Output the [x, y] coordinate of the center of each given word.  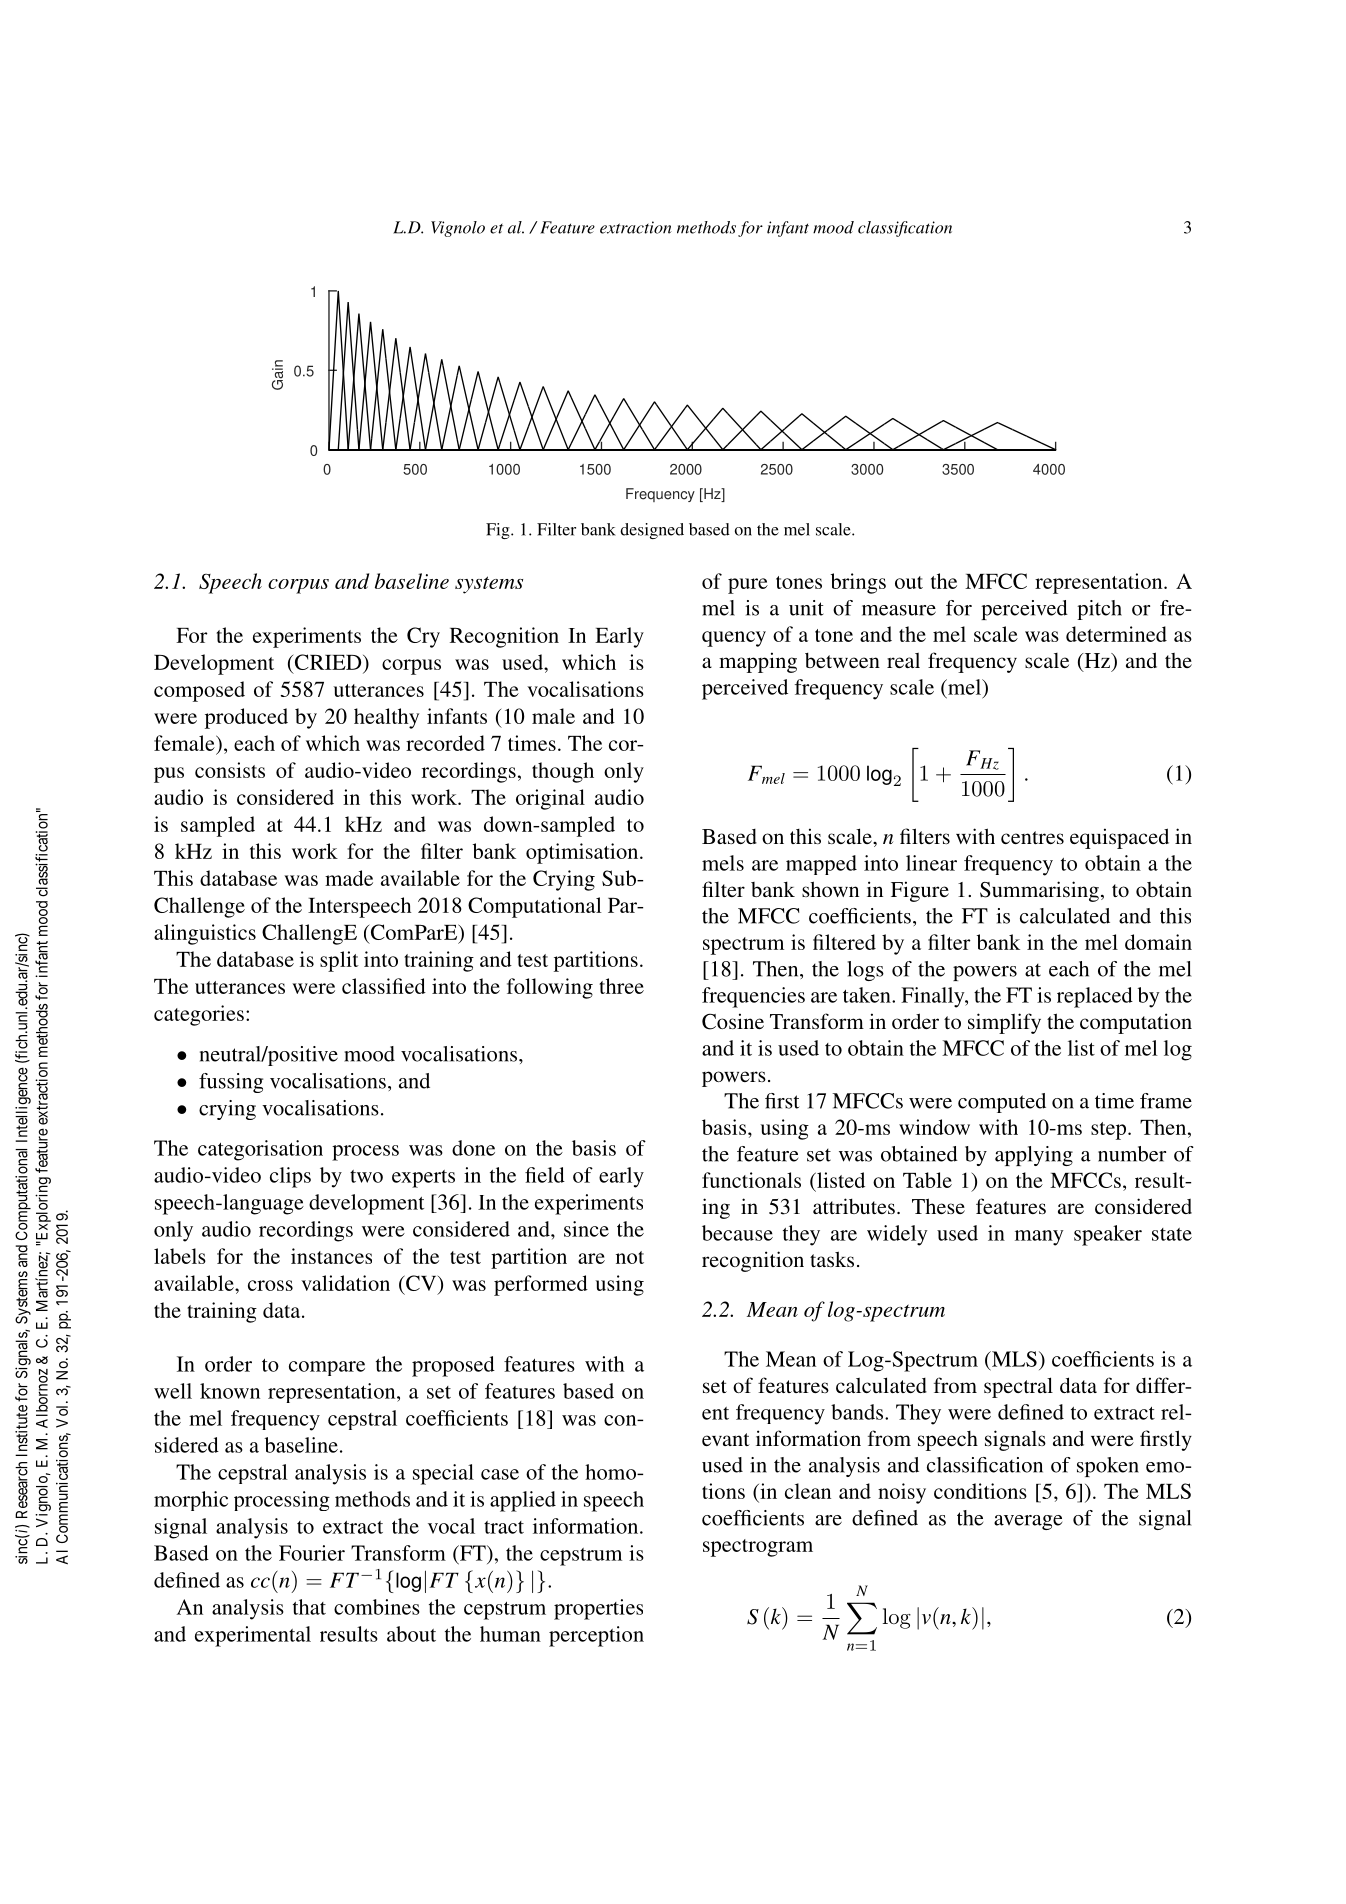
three [621, 986]
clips [290, 1177]
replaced [1095, 997]
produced [246, 718]
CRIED [329, 662]
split [339, 961]
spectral [1018, 1387]
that [309, 1607]
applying [1034, 1156]
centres [1032, 837]
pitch [1099, 610]
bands [857, 1412]
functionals [751, 1180]
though [563, 772]
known [230, 1391]
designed [652, 531]
